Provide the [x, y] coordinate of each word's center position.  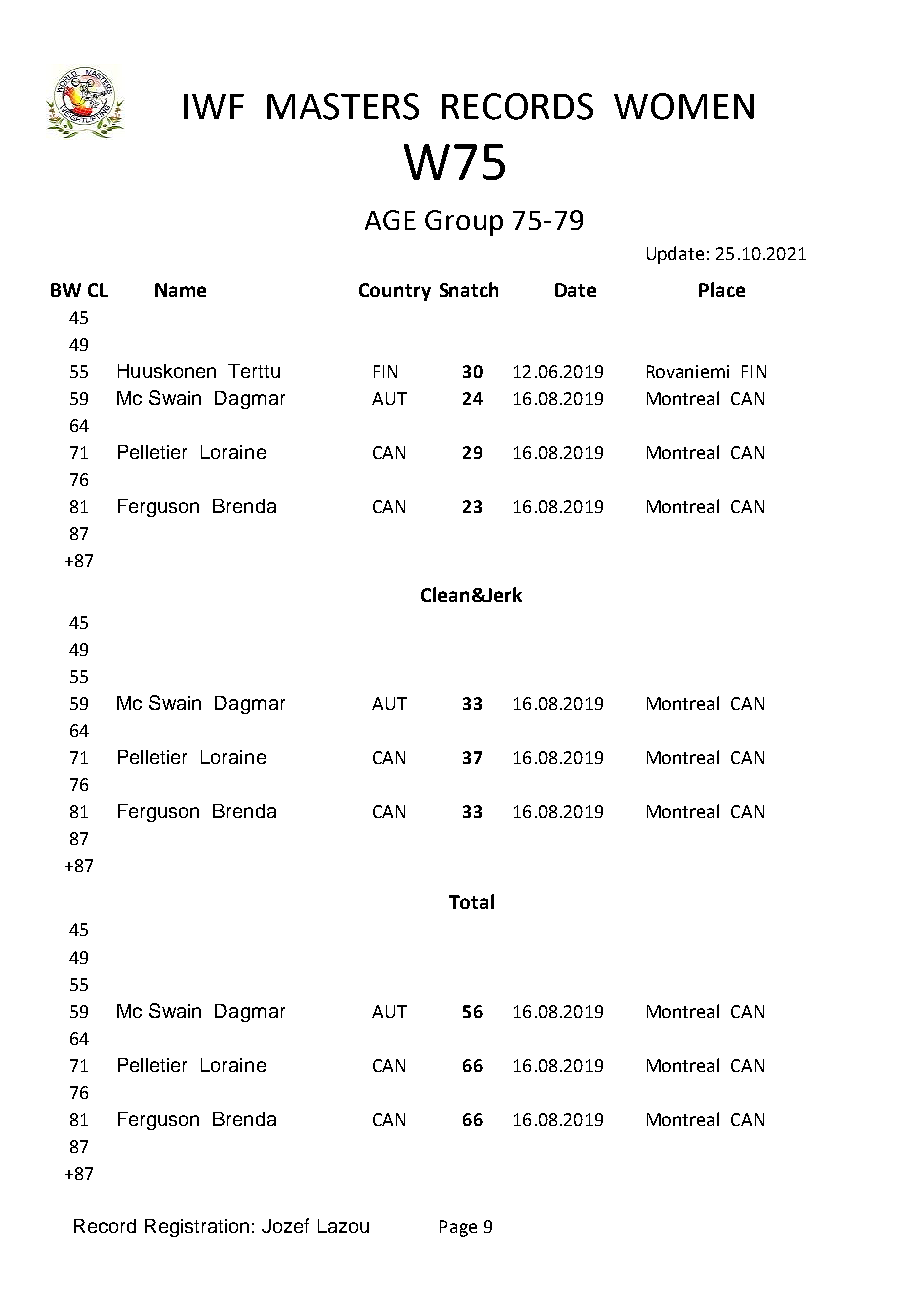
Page [458, 1228]
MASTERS [343, 106]
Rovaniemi [688, 371]
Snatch [469, 289]
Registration [197, 1228]
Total [471, 901]
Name [180, 290]
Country [395, 292]
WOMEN [684, 106]
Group [464, 223]
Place [722, 289]
